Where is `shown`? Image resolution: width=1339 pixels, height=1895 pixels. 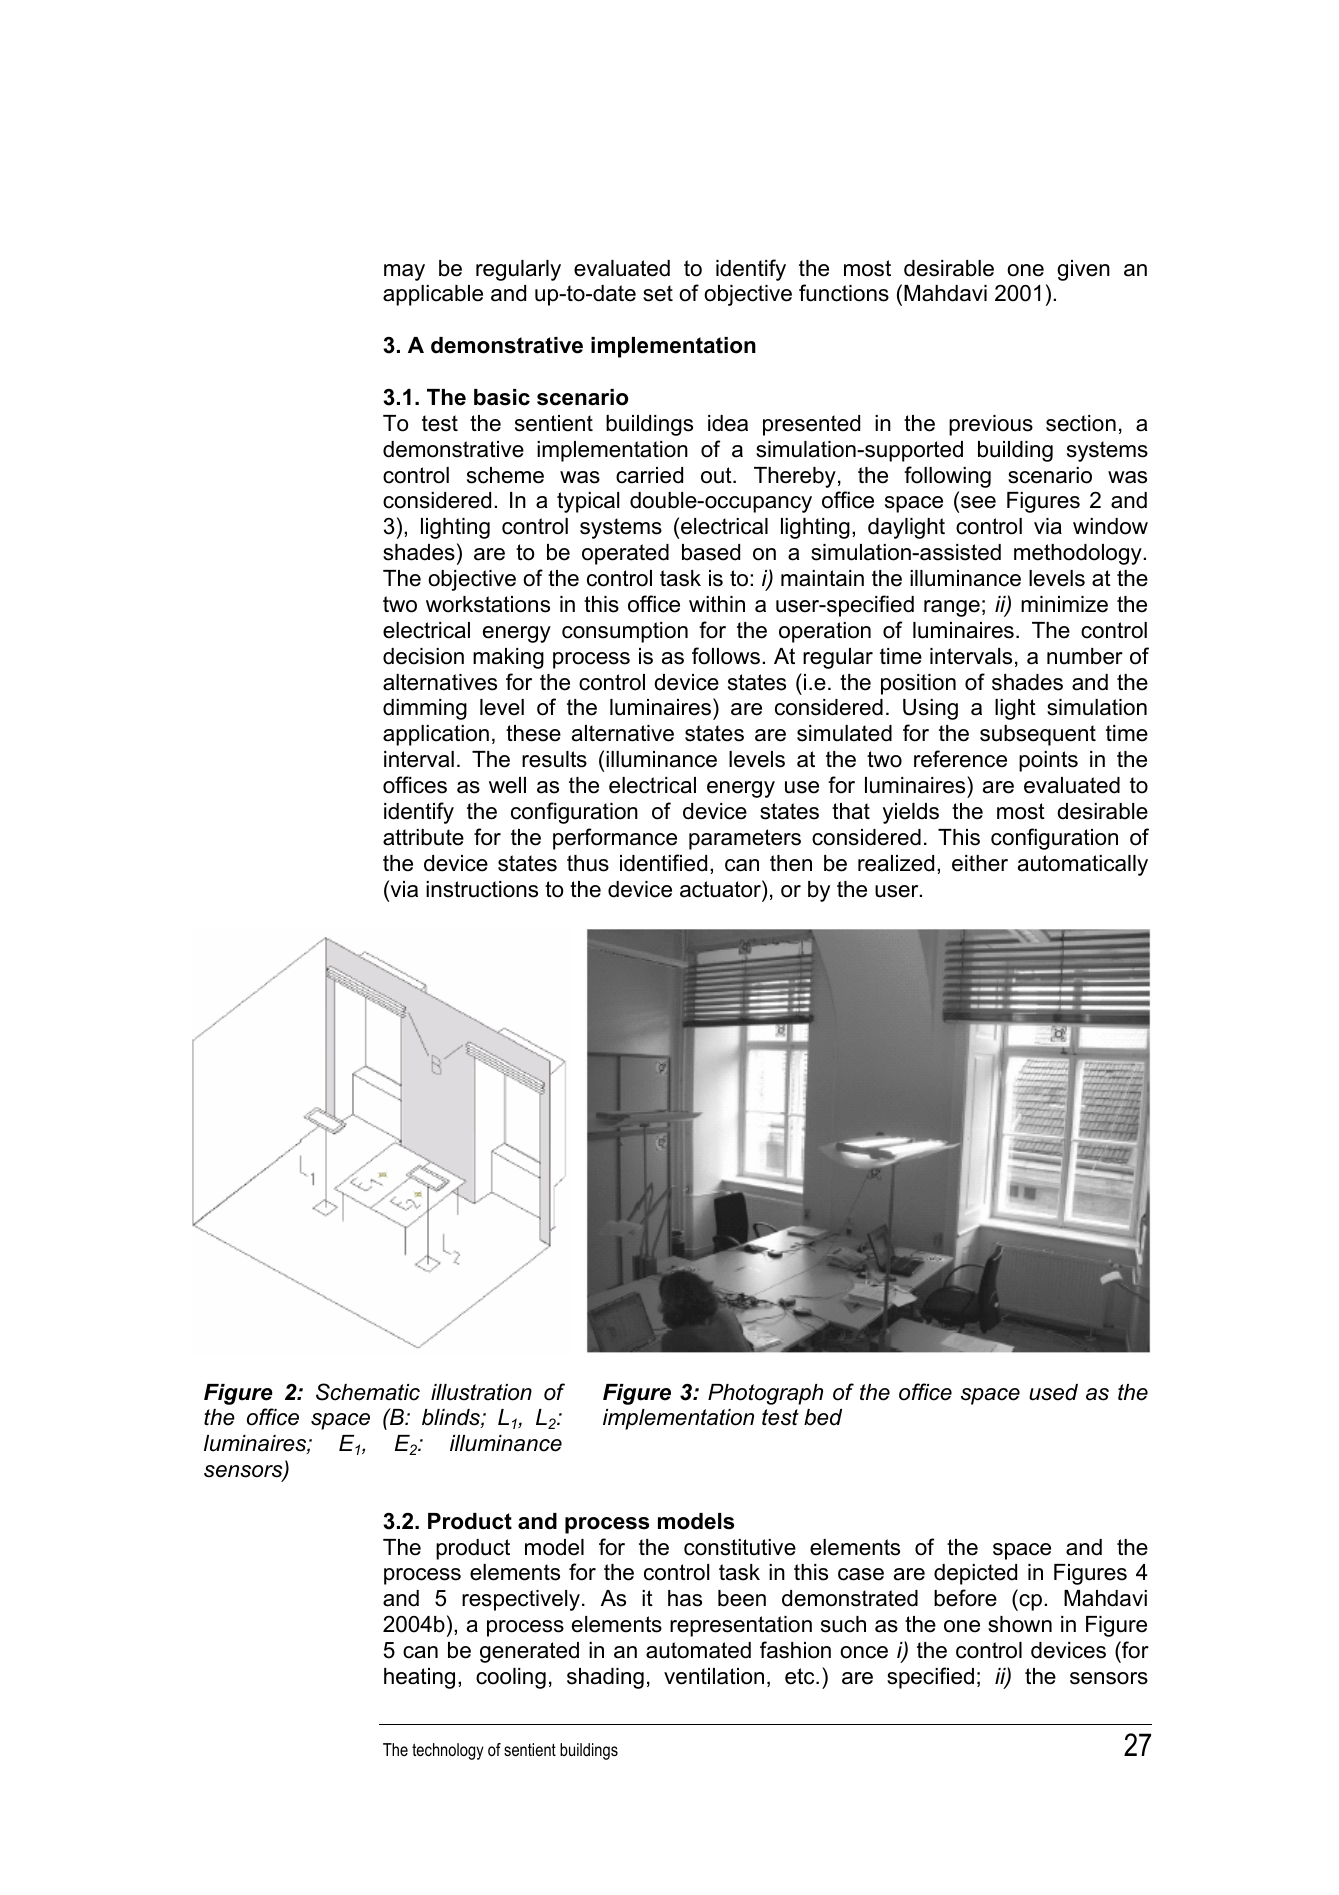
shown is located at coordinates (1020, 1624).
